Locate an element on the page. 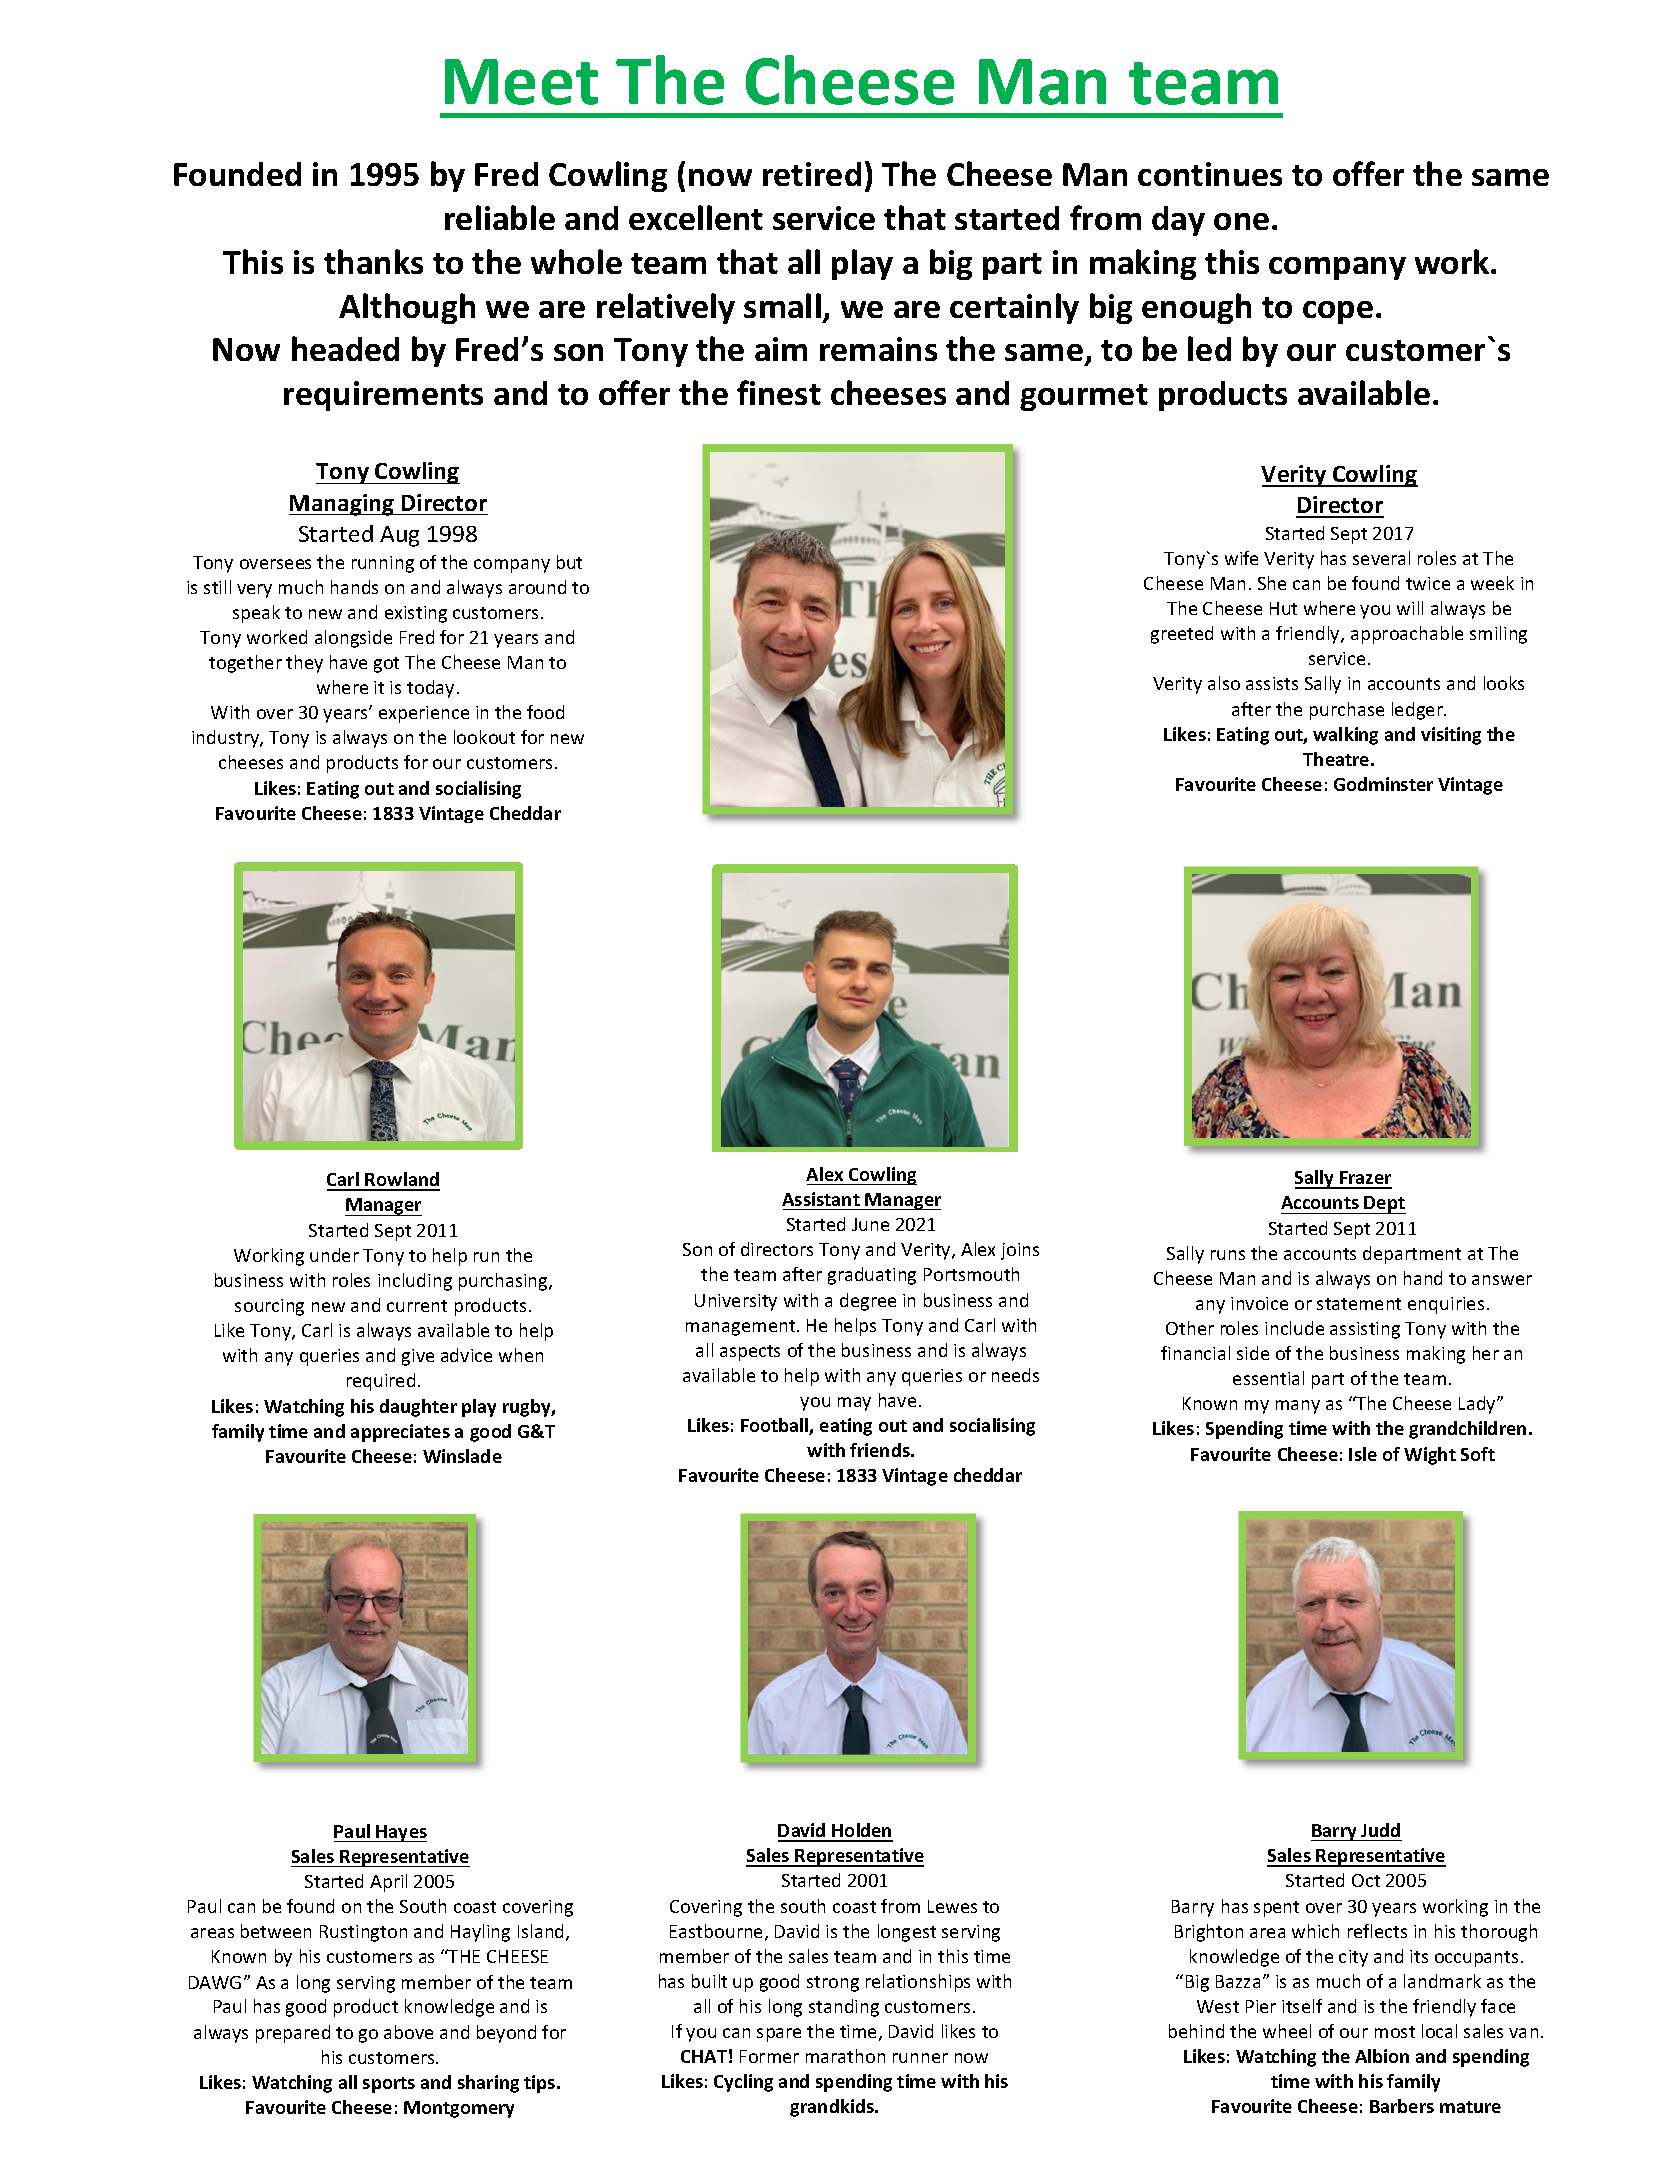 This document has width=1674, height=2167. one is located at coordinates (1241, 221).
